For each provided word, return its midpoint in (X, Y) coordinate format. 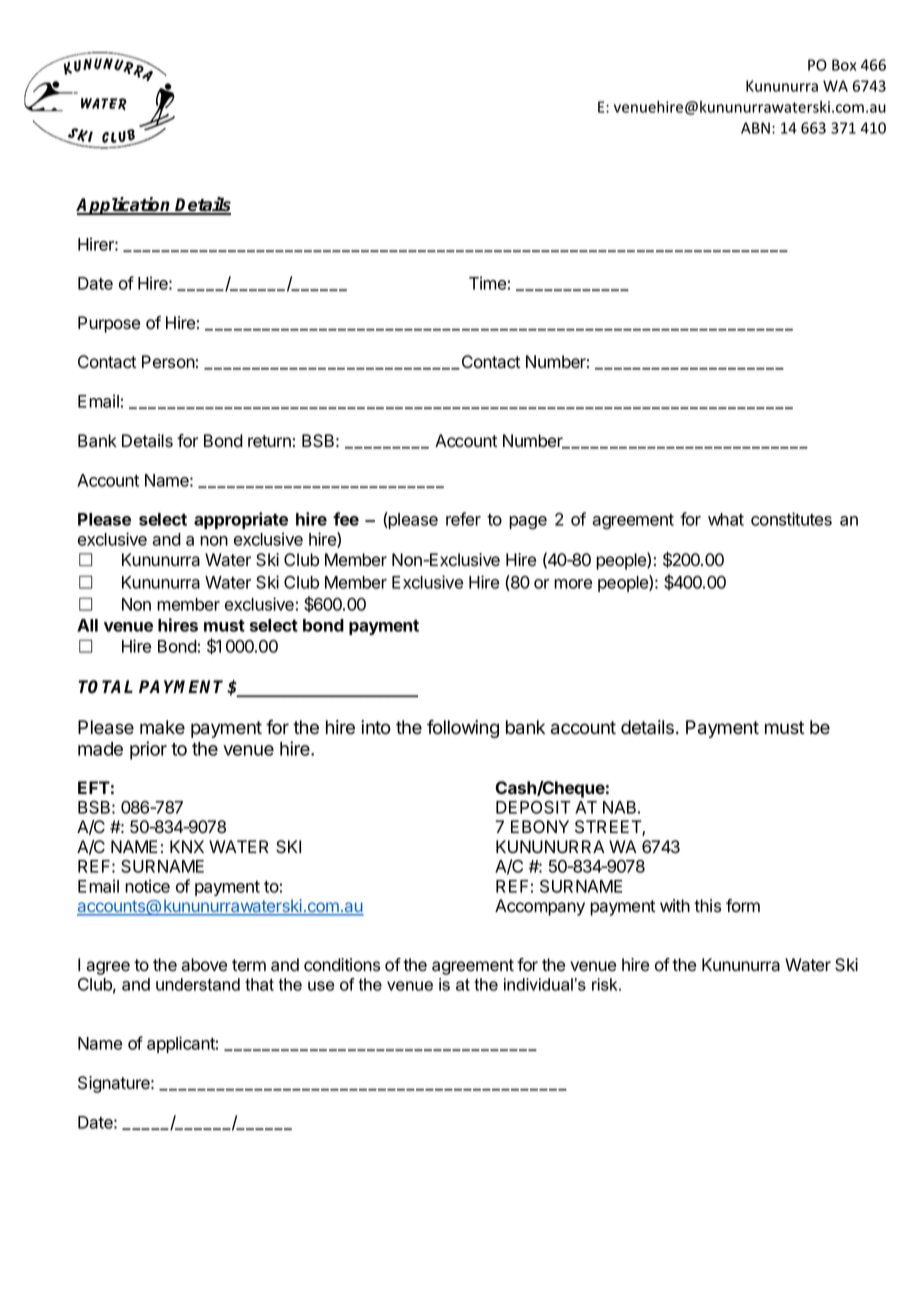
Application (124, 206)
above (204, 965)
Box (844, 65)
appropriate (241, 520)
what (726, 519)
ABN (755, 128)
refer (463, 519)
